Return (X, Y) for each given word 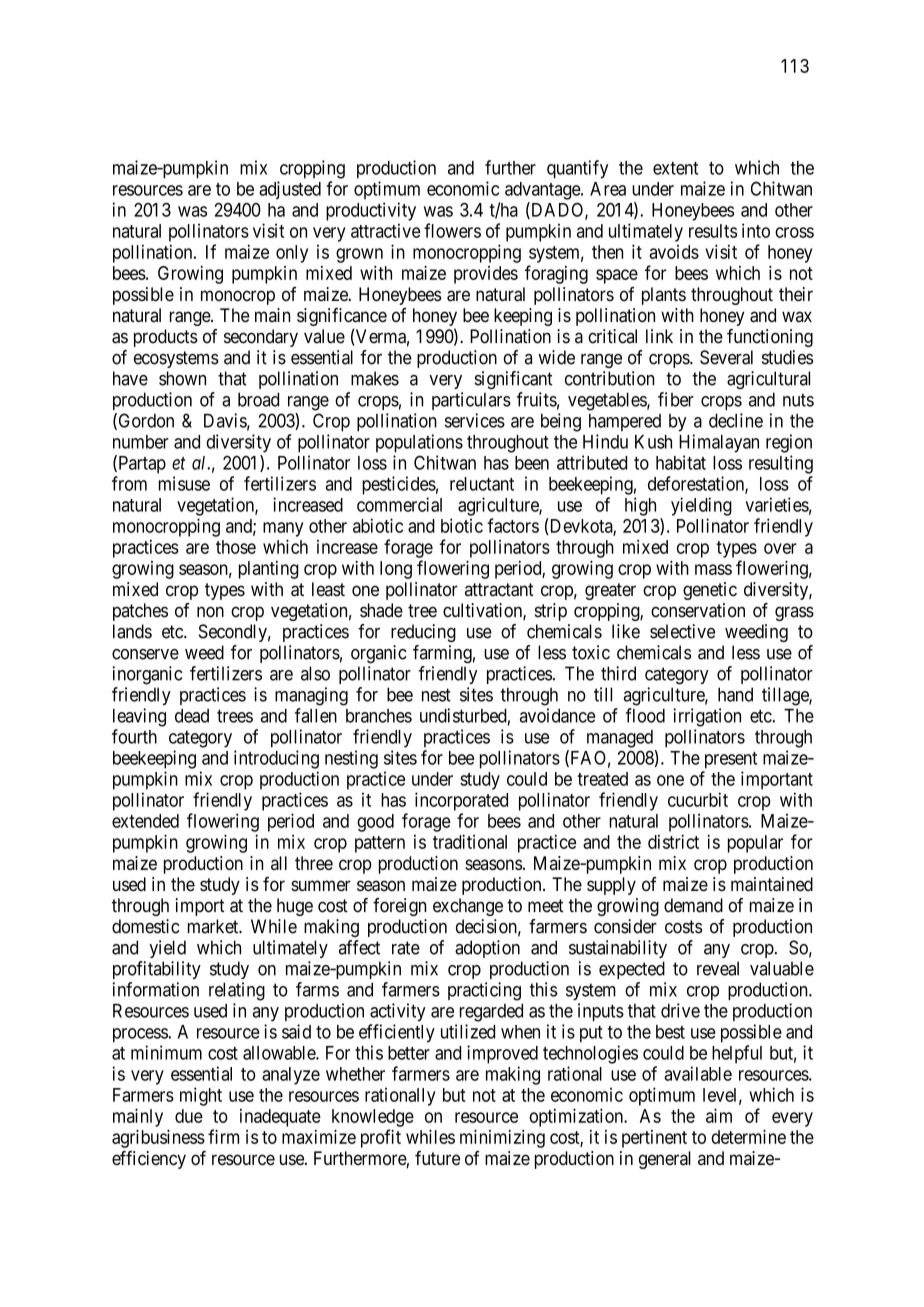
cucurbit (698, 799)
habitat (681, 462)
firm (223, 1136)
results (713, 231)
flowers (452, 230)
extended (145, 821)
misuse (184, 483)
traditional (470, 841)
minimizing (502, 1139)
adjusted (290, 190)
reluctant (482, 484)
